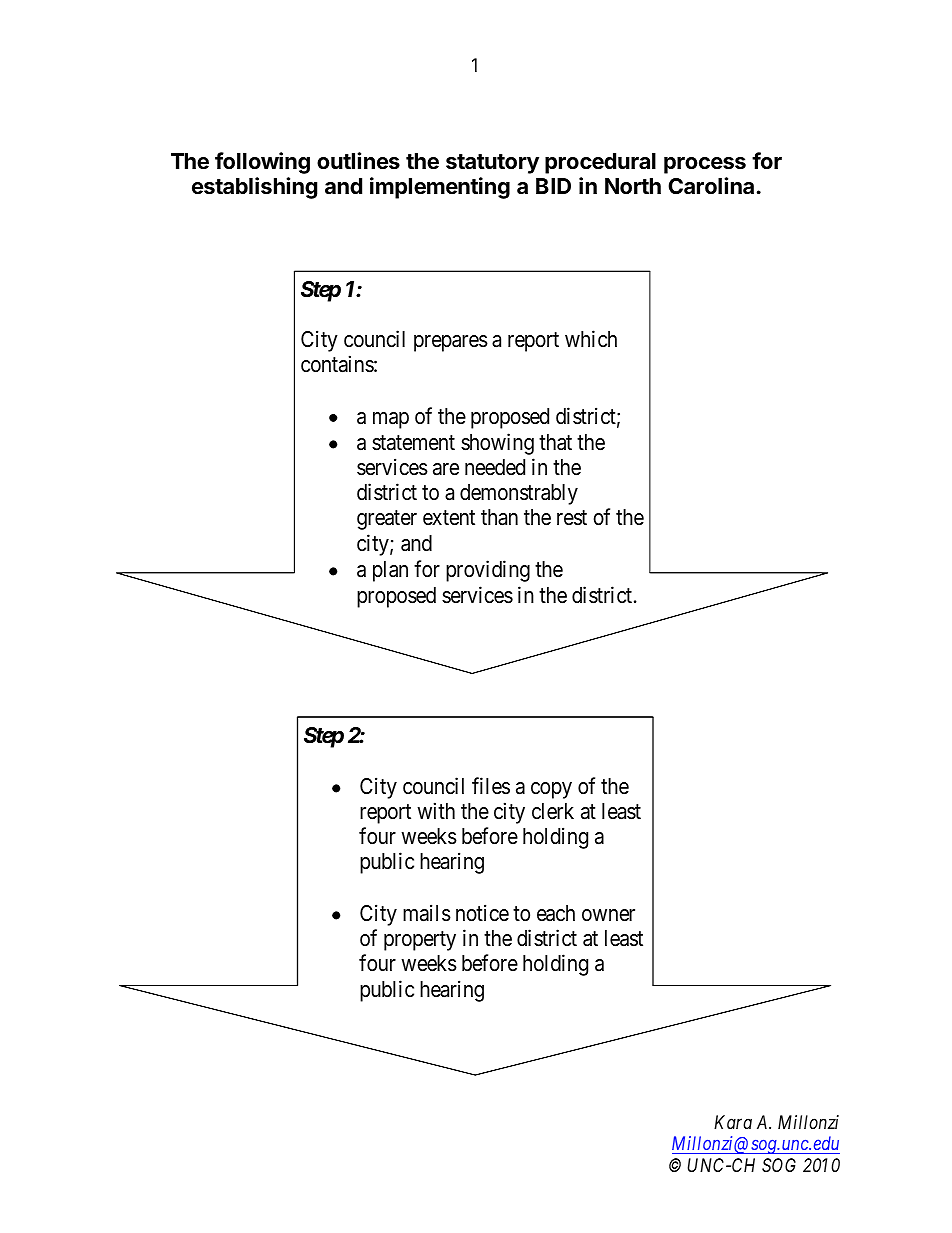  Describe the element at coordinates (733, 1122) in the page. I see `Kara` at that location.
